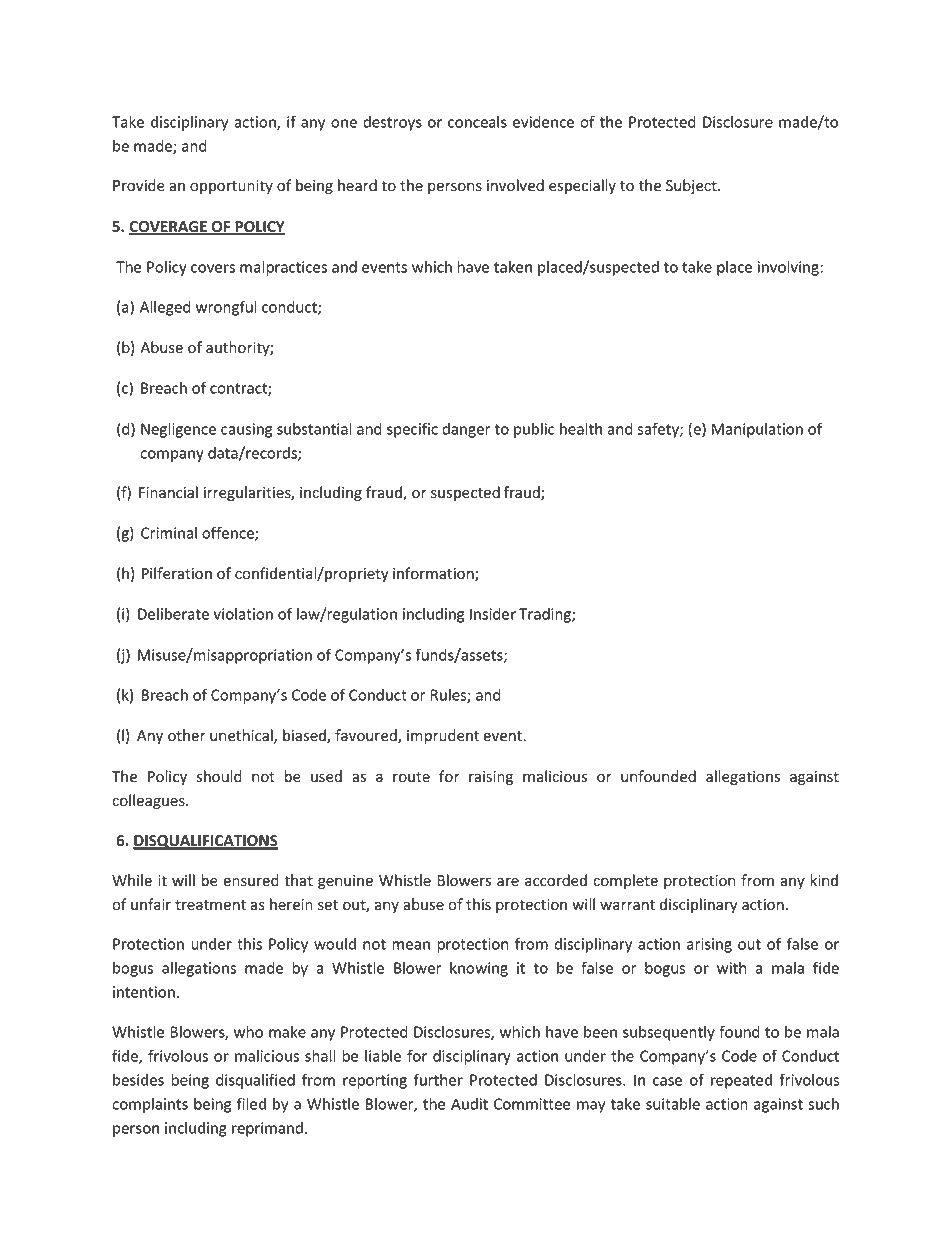 The width and height of the document is (952, 1233). What do you see at coordinates (466, 430) in the document?
I see `danger` at bounding box center [466, 430].
